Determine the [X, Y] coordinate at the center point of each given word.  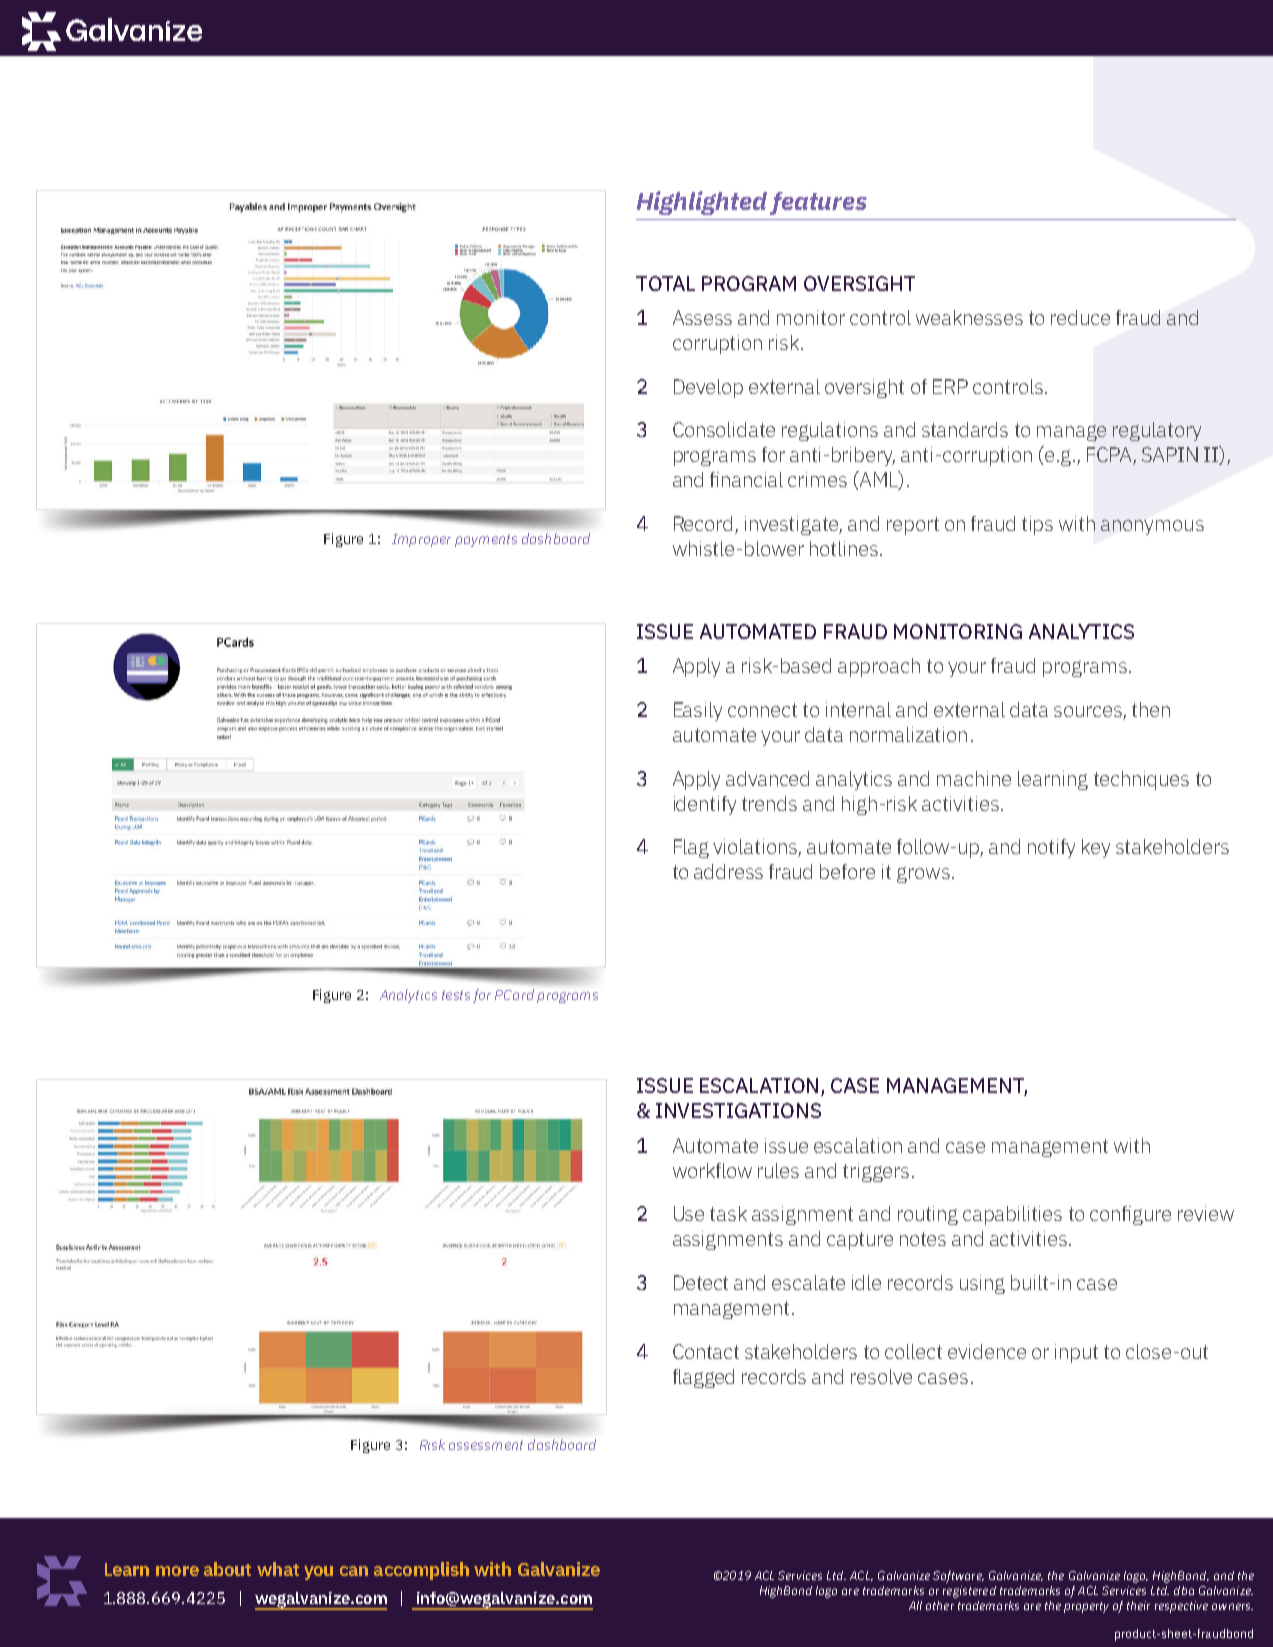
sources [1089, 713]
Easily [698, 711]
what [278, 1569]
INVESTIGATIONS [738, 1110]
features [818, 203]
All [915, 1605]
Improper [421, 540]
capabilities [1012, 1215]
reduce [1080, 317]
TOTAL [665, 283]
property [1086, 1607]
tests [456, 995]
